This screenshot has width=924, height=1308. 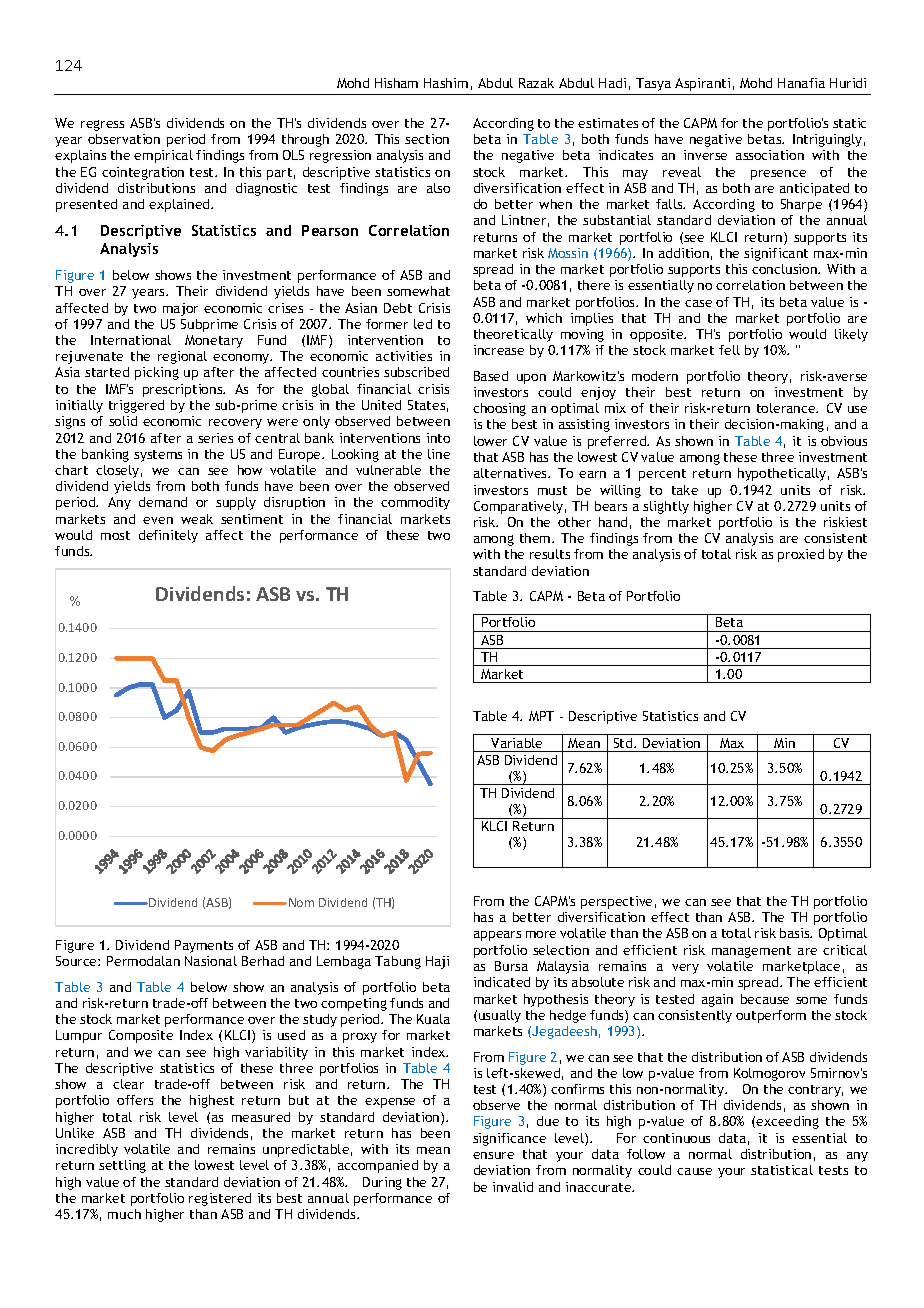 What do you see at coordinates (122, 1166) in the screenshot?
I see `settling` at bounding box center [122, 1166].
